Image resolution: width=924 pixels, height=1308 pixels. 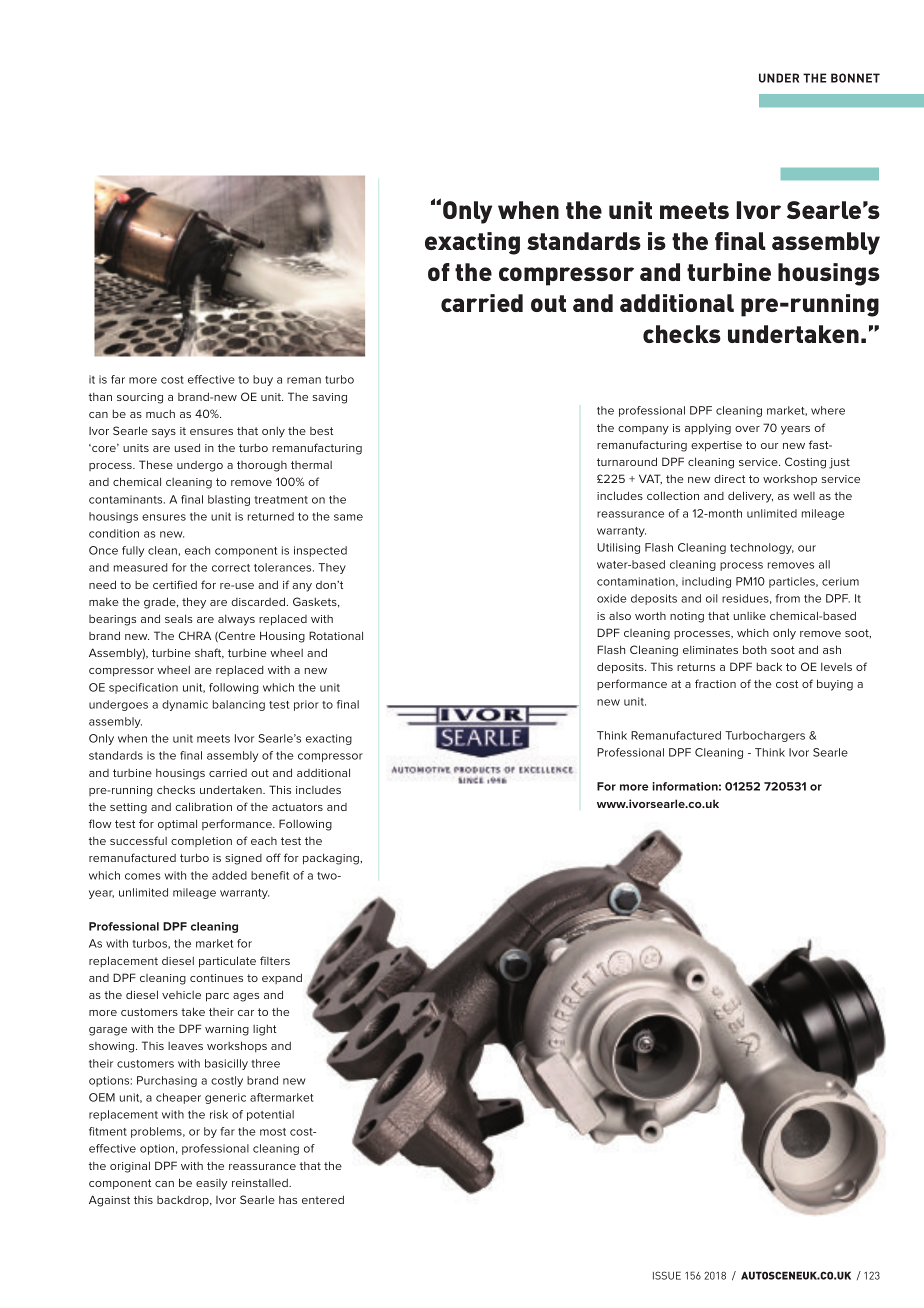 I want to click on entered, so click(x=323, y=1199).
